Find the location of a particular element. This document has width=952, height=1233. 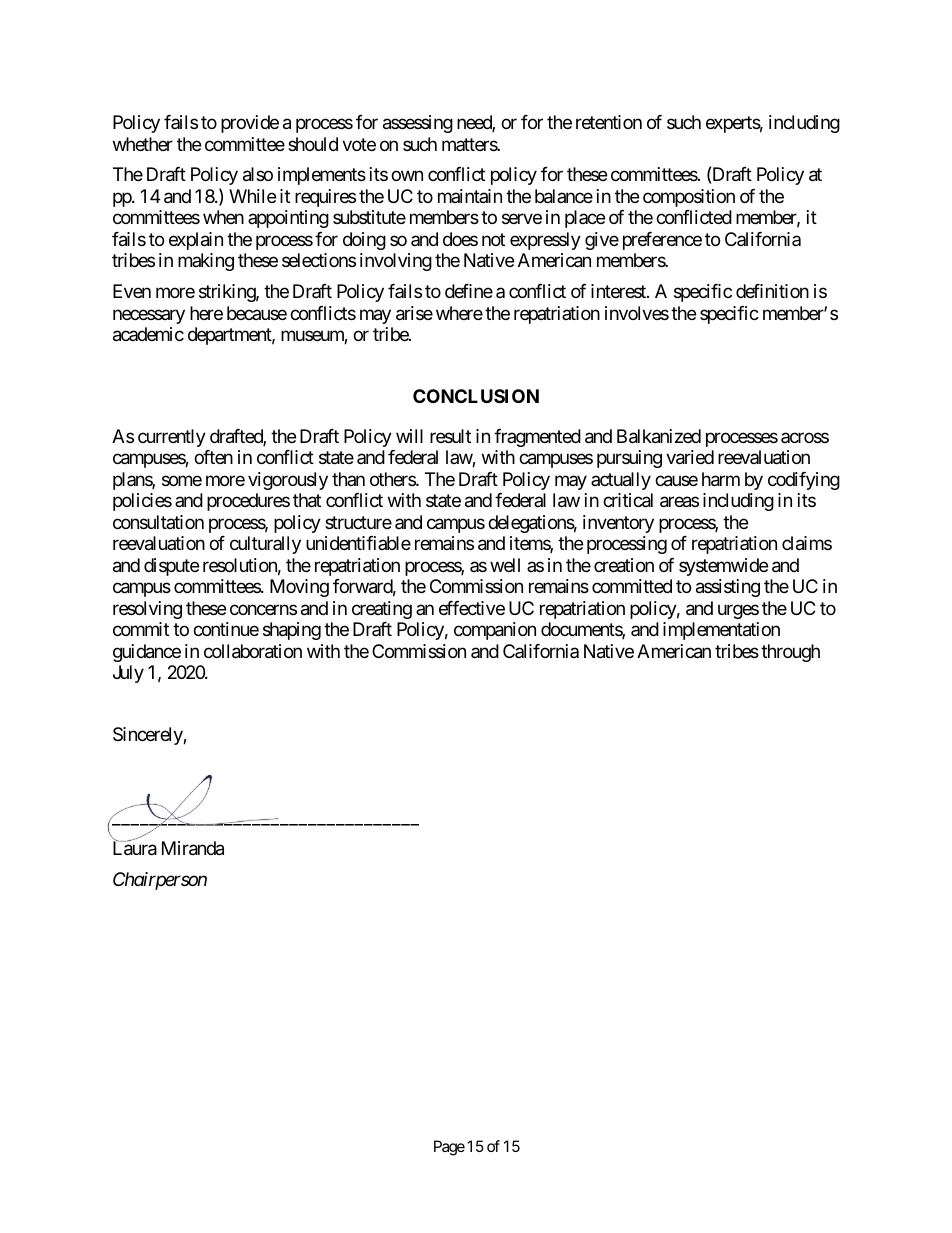

Miranda is located at coordinates (193, 848).
